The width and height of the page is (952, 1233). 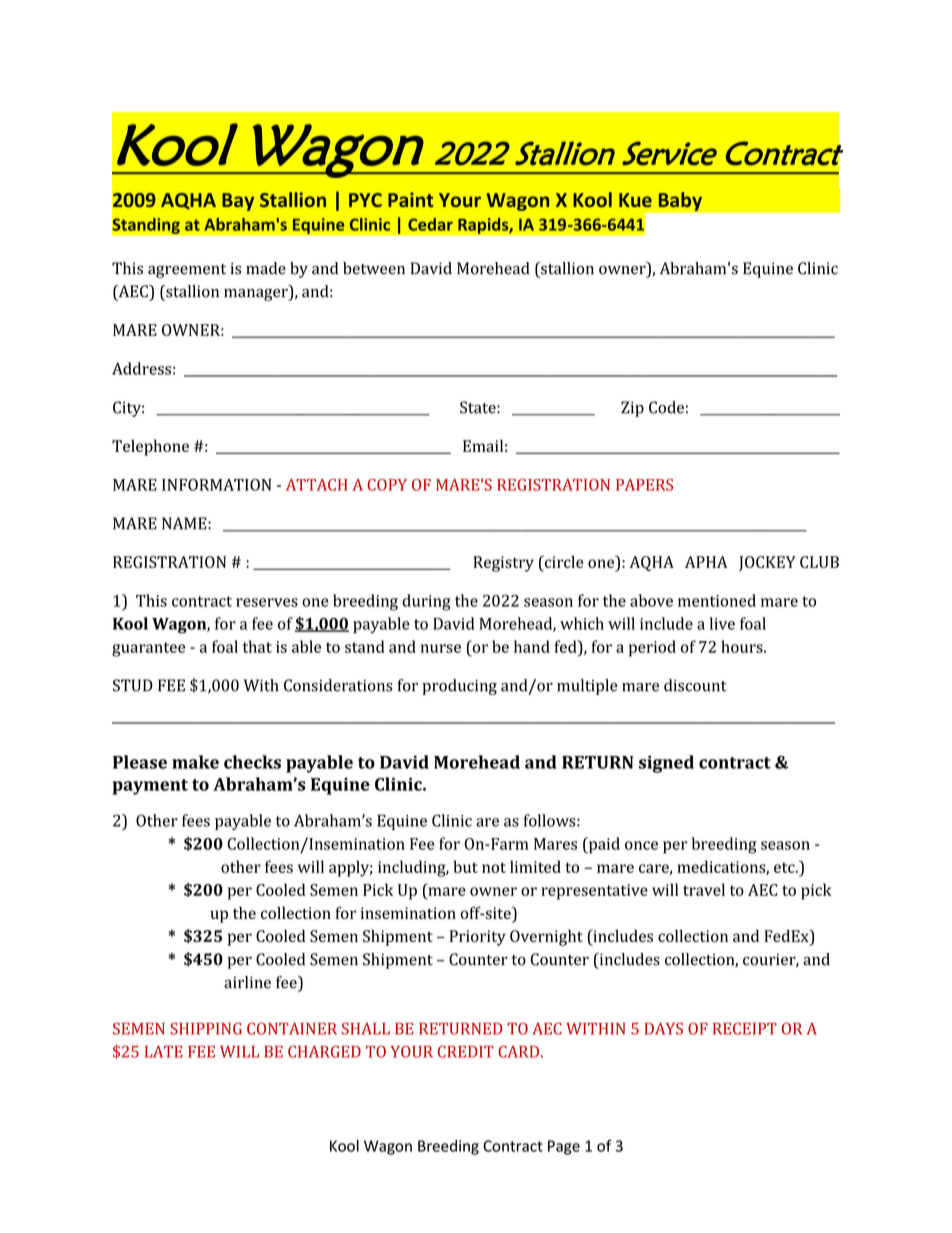 I want to click on Registry, so click(x=503, y=564).
